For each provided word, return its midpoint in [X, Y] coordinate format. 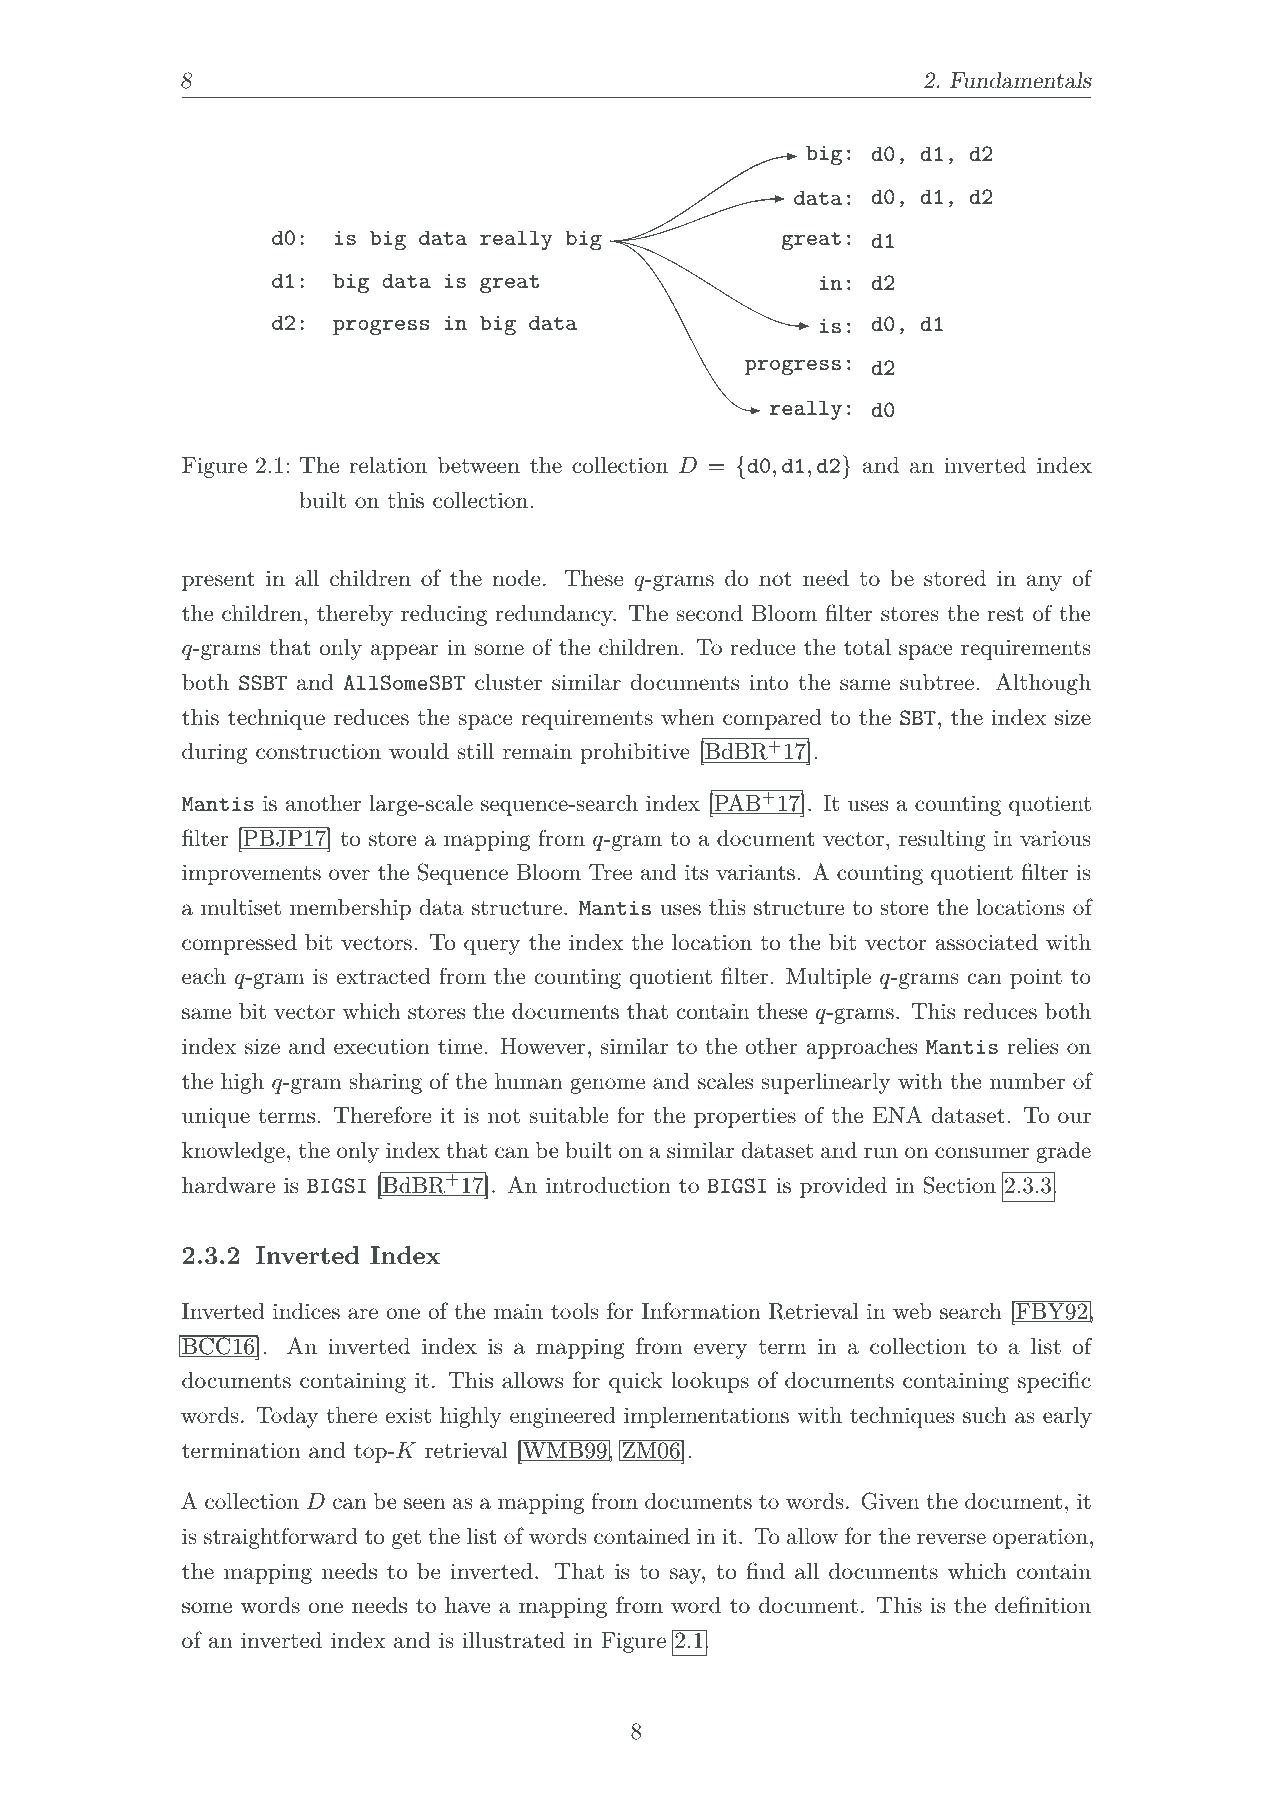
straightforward [281, 1538]
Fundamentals [1021, 80]
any [1044, 583]
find [765, 1570]
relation [388, 465]
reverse [951, 1539]
